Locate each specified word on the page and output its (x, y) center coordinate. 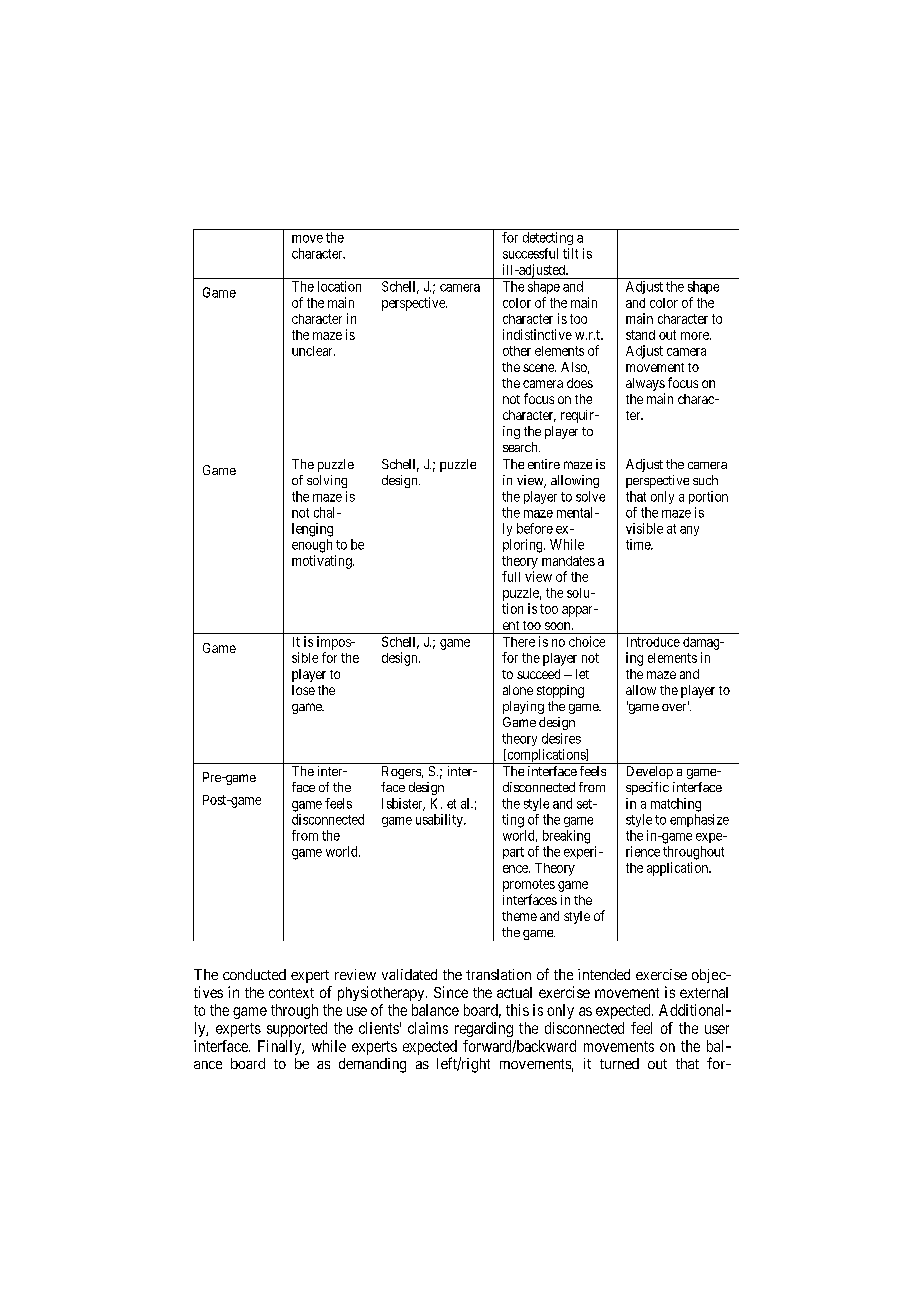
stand (640, 335)
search (521, 447)
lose (303, 690)
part (513, 853)
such (705, 480)
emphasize (699, 820)
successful (530, 253)
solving (327, 481)
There (519, 642)
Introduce (653, 642)
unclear (313, 351)
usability (440, 820)
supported (297, 1029)
